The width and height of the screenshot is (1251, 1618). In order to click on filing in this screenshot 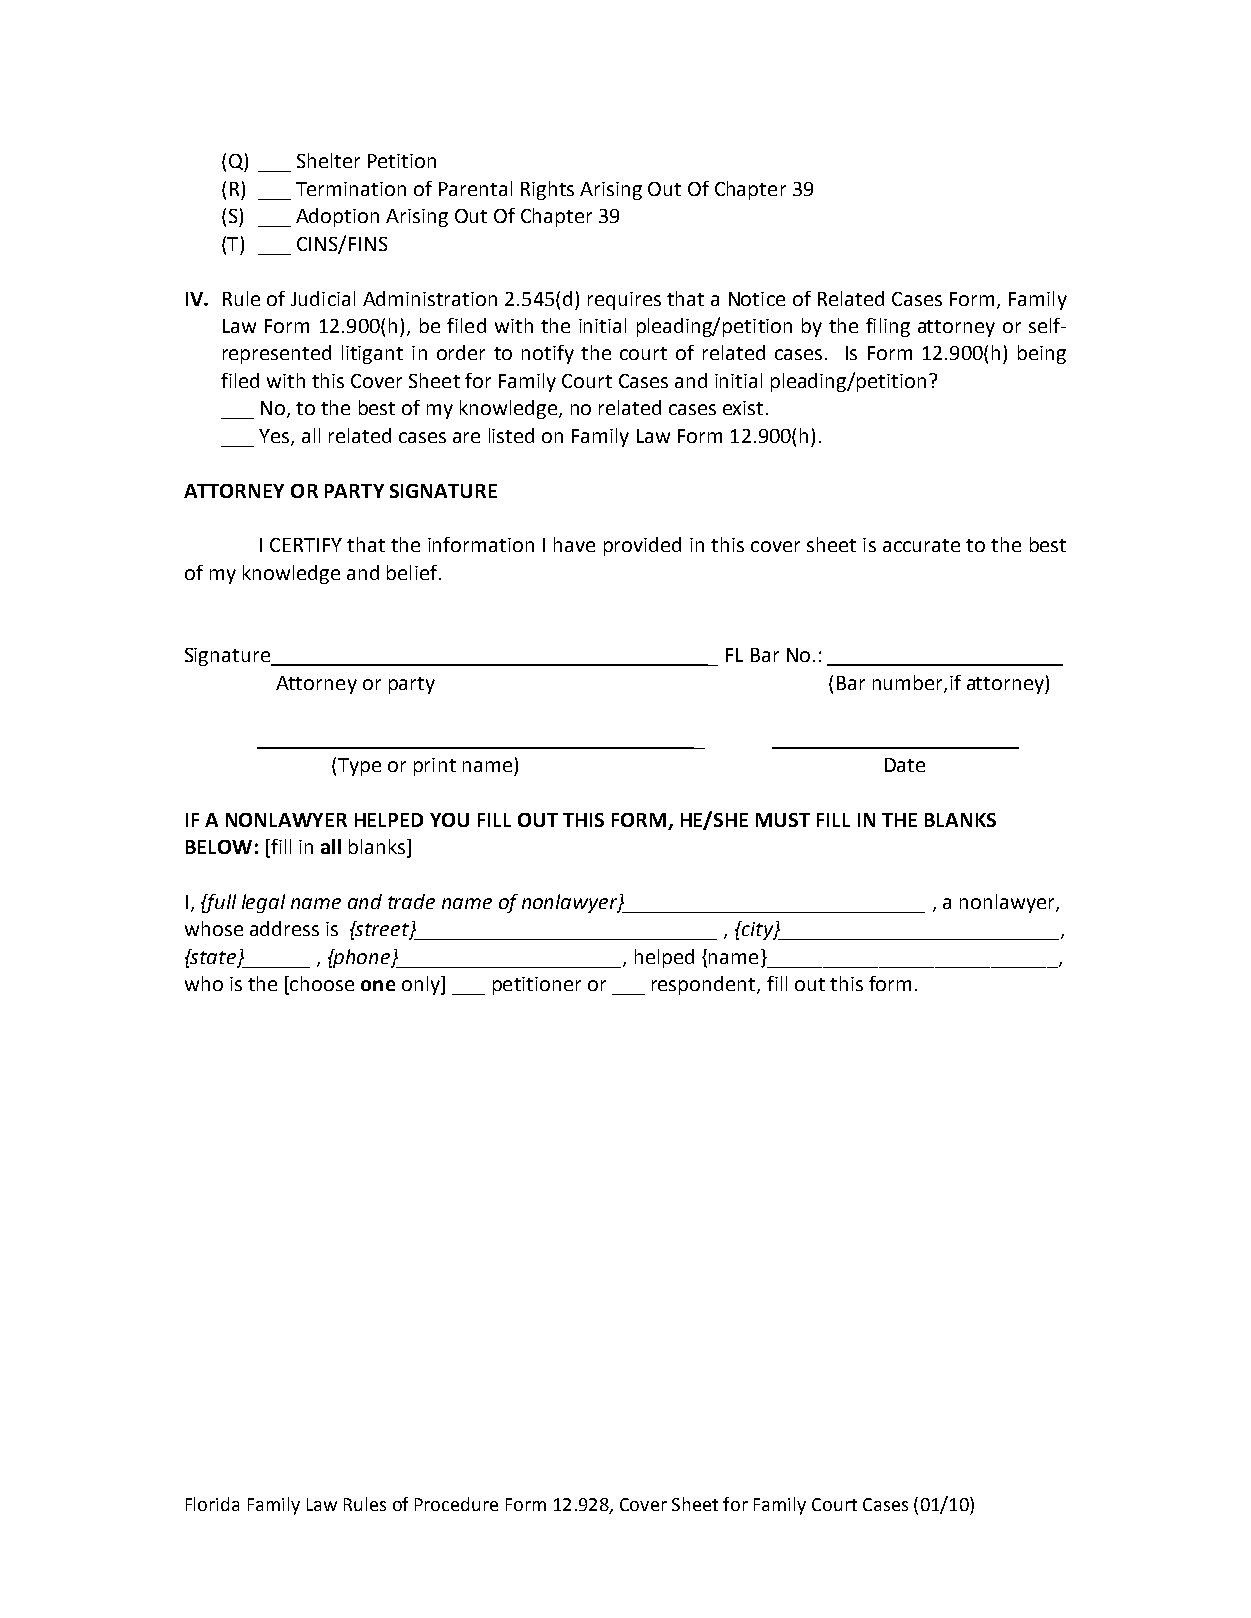, I will do `click(888, 327)`.
